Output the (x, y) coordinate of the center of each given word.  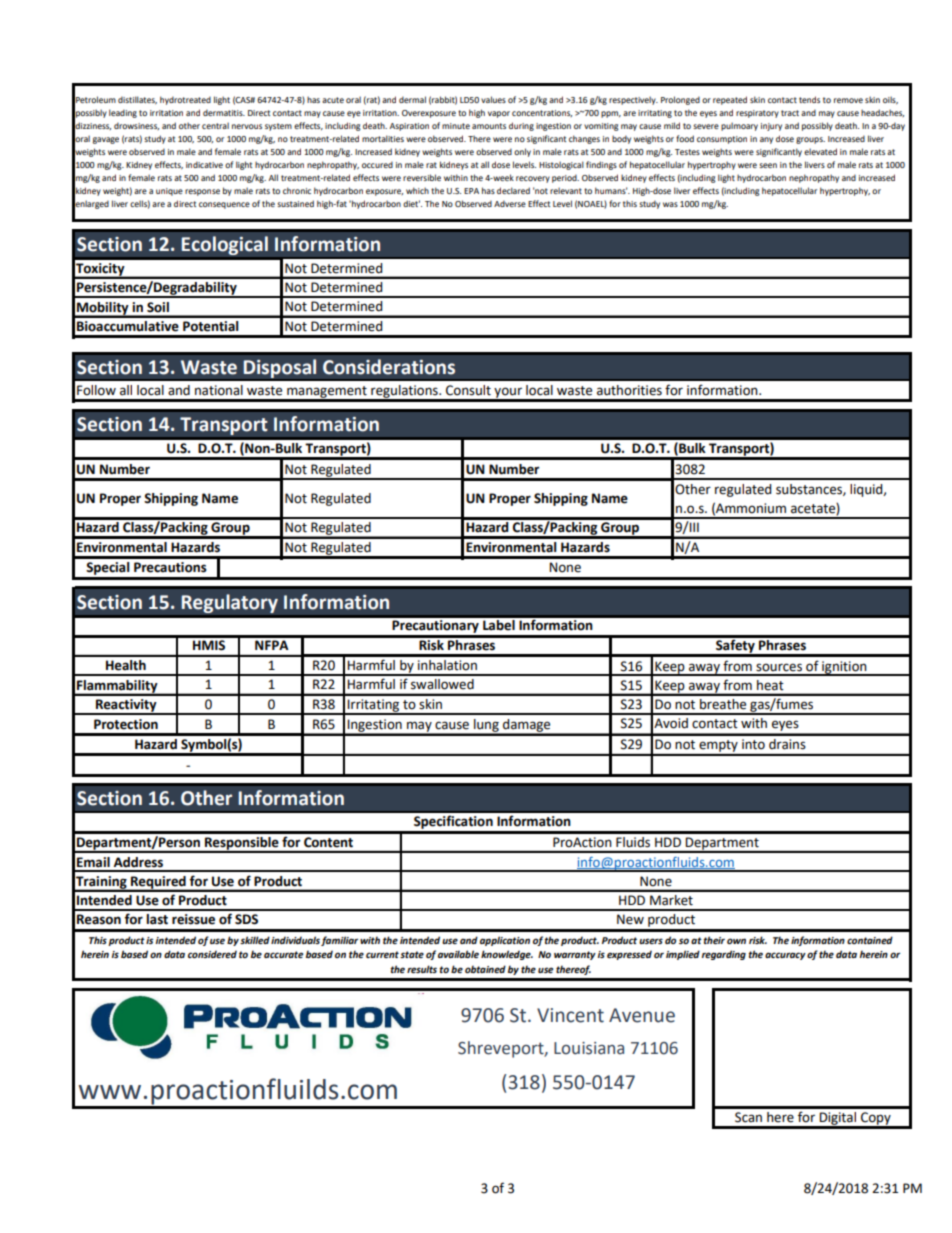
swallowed (442, 684)
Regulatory (229, 603)
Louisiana (589, 1048)
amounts (489, 126)
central (215, 125)
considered (212, 954)
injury (771, 127)
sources (779, 667)
